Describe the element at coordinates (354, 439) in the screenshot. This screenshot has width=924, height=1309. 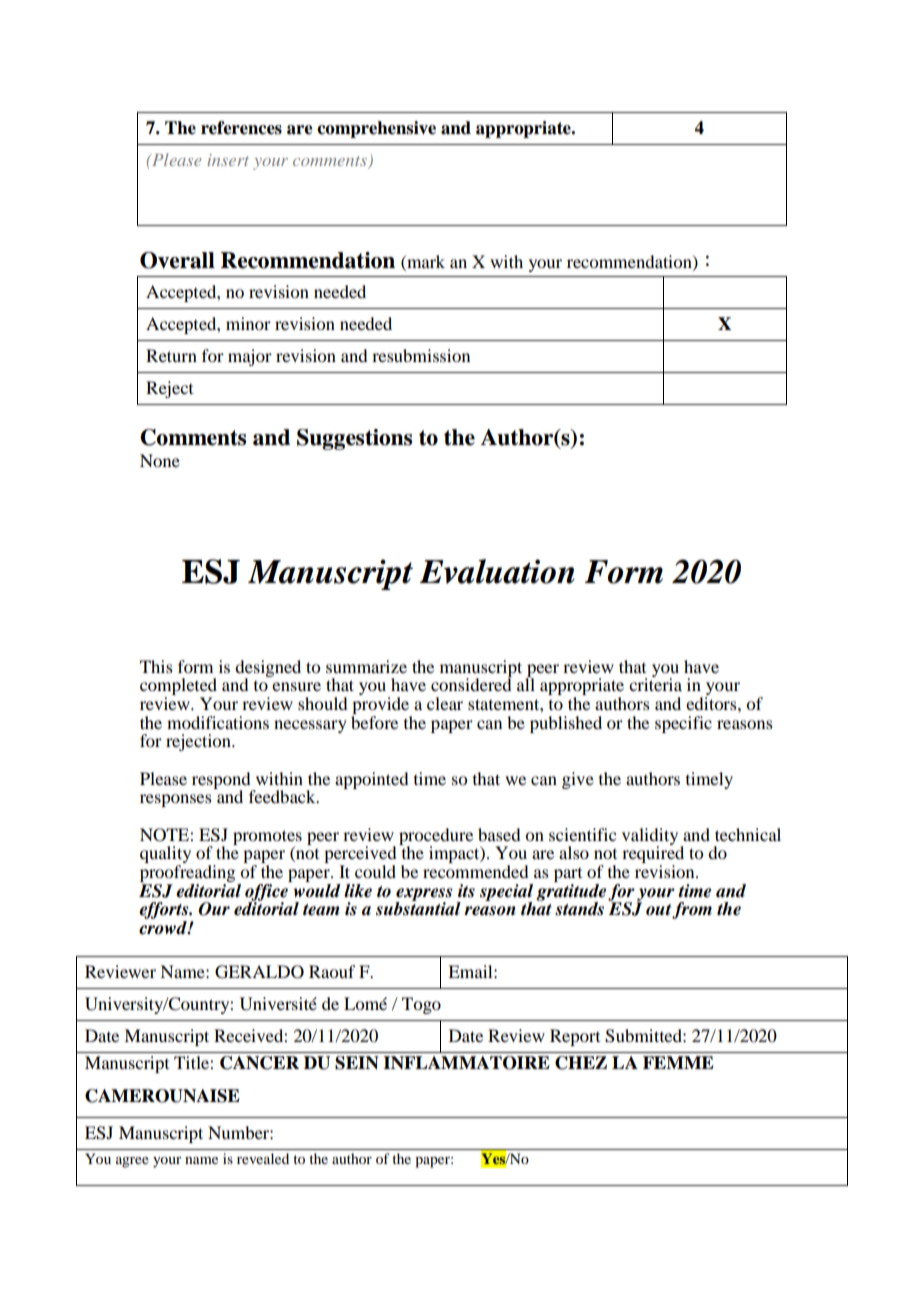
I see `Suggestions` at that location.
